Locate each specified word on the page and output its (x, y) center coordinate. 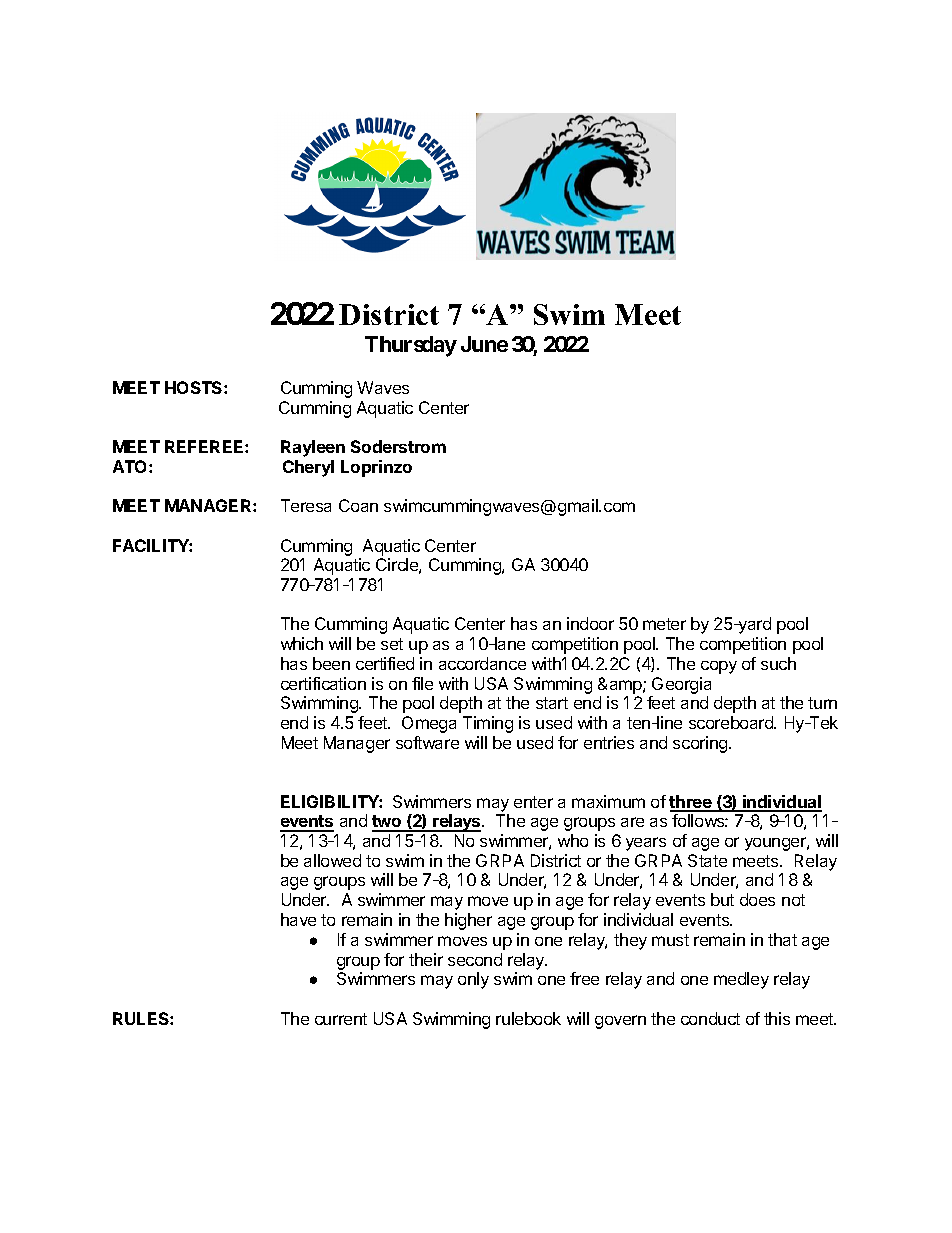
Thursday (411, 346)
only (473, 980)
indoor (590, 623)
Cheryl (308, 468)
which (302, 643)
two (388, 823)
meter (664, 624)
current (341, 1019)
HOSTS (195, 387)
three (691, 803)
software (427, 742)
